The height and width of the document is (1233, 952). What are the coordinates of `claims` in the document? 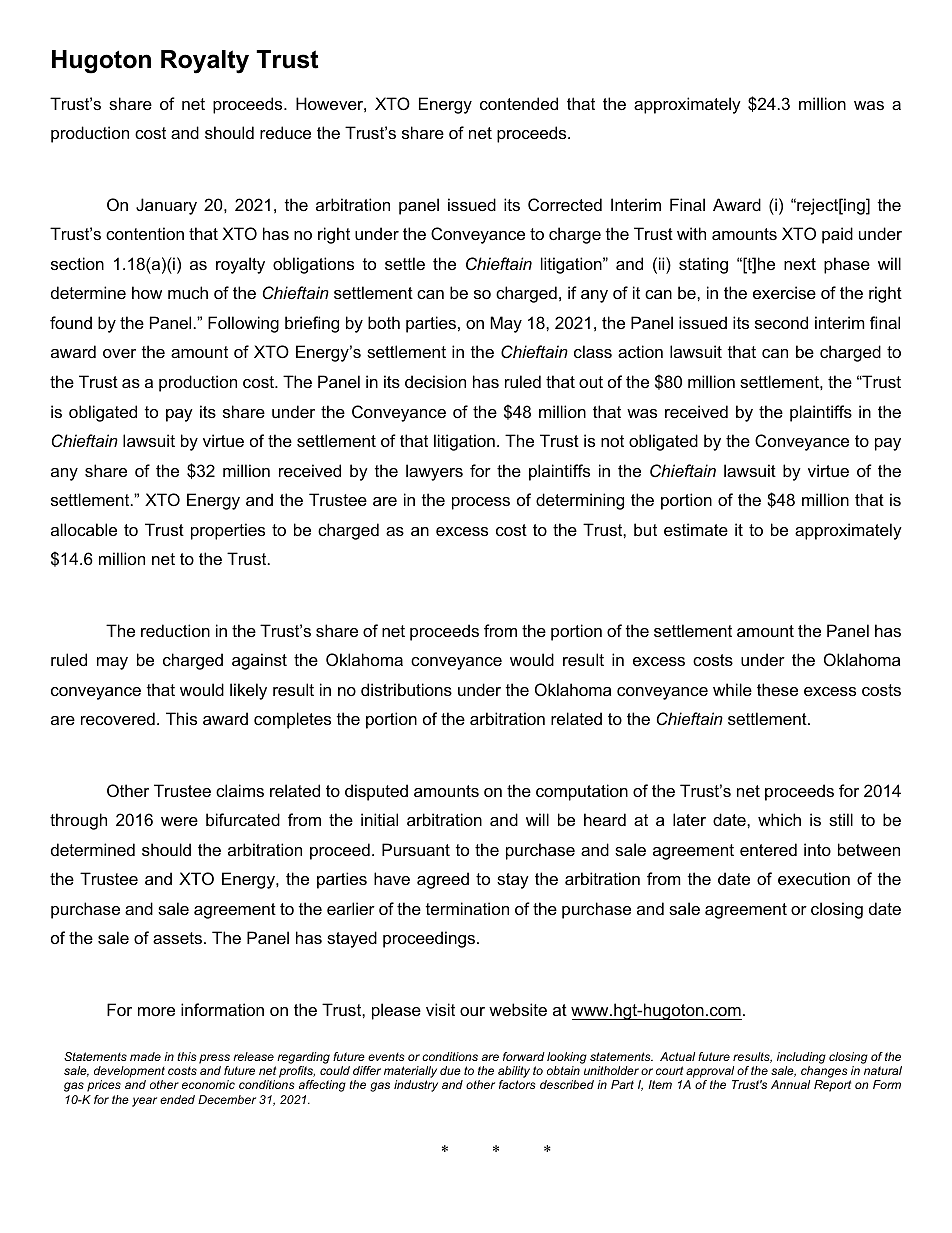 It's located at (240, 790).
